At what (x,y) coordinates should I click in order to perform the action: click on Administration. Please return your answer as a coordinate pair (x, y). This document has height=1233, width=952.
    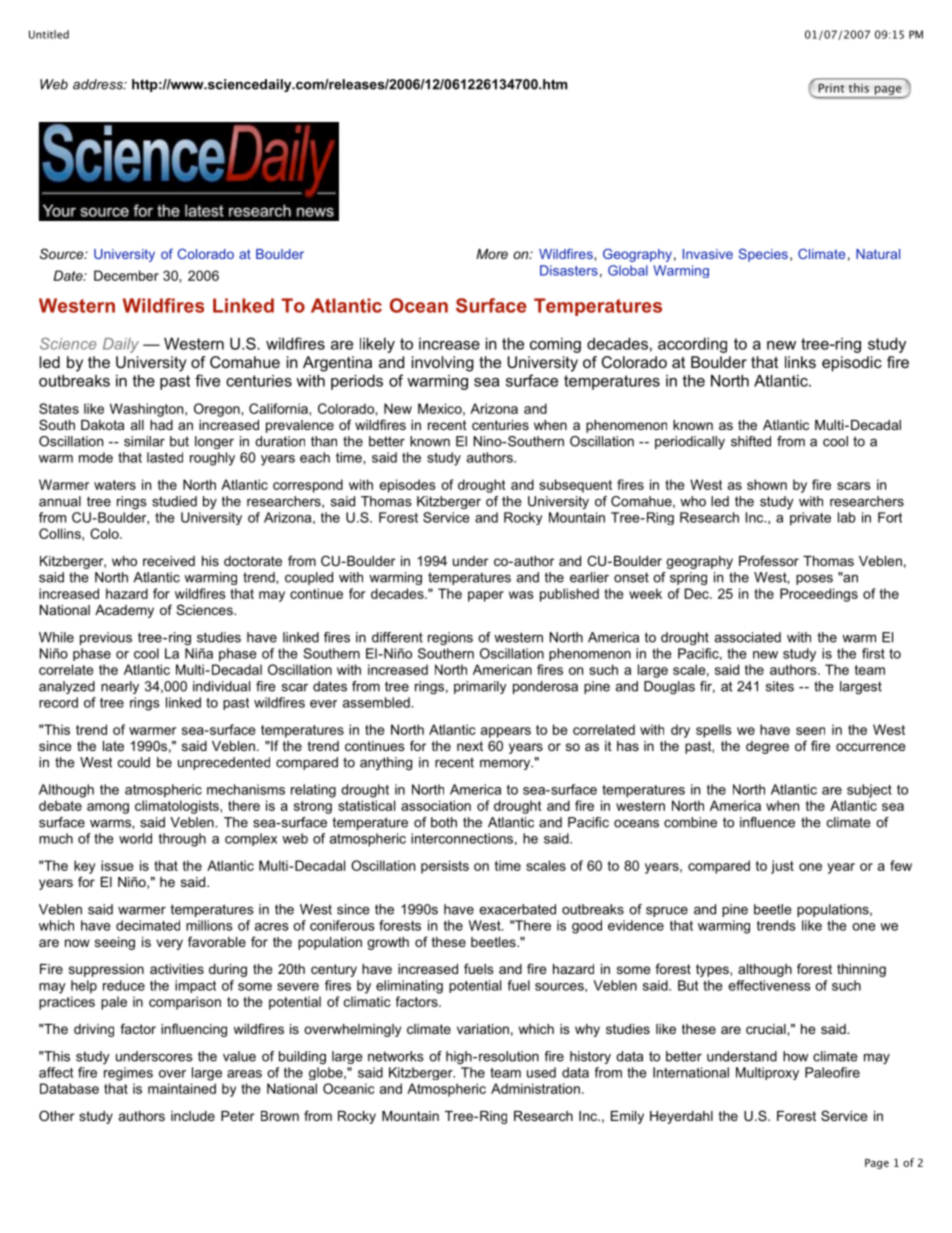
    Looking at the image, I should click on (535, 1088).
